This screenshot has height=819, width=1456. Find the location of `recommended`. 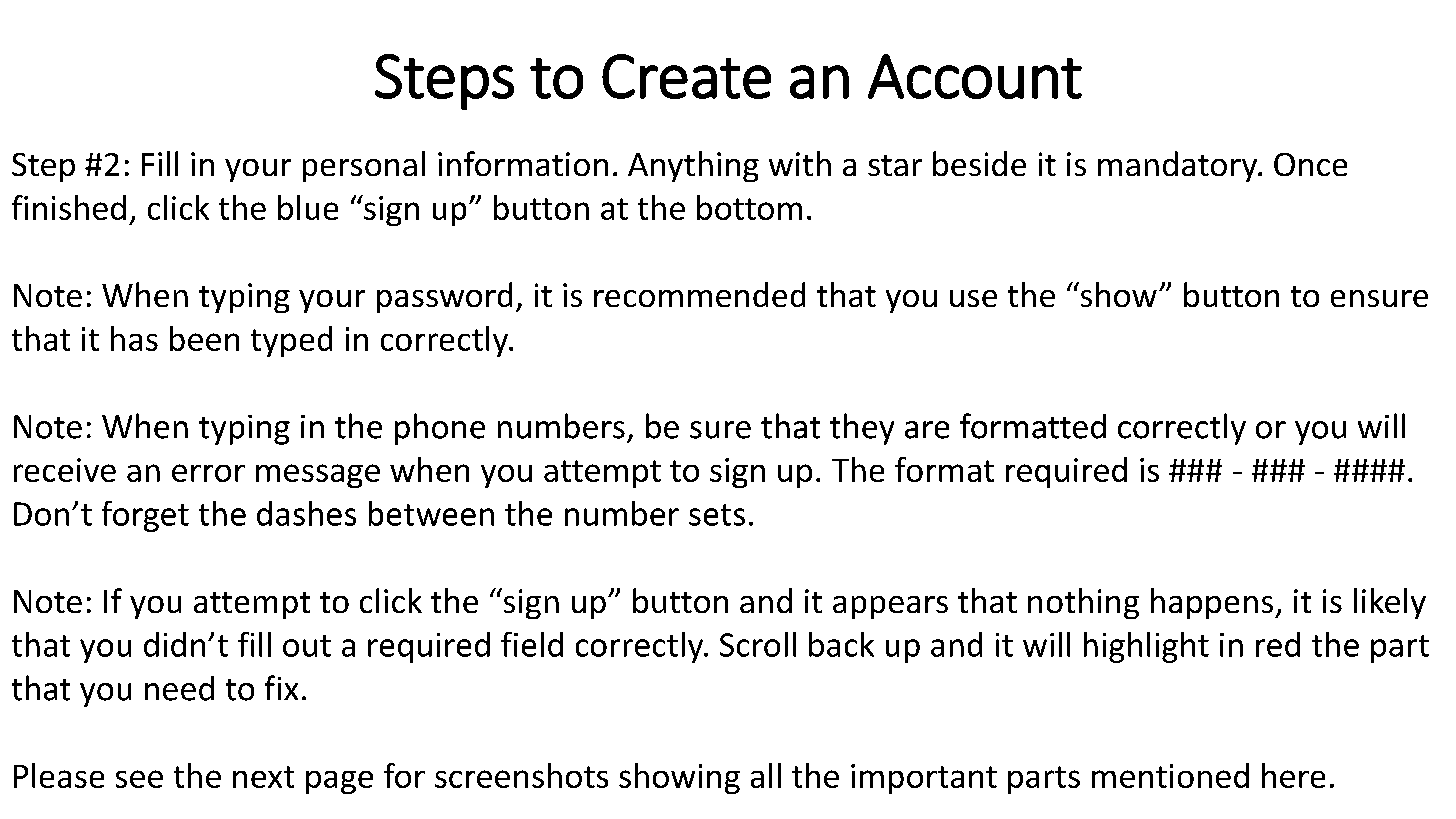

recommended is located at coordinates (699, 294).
